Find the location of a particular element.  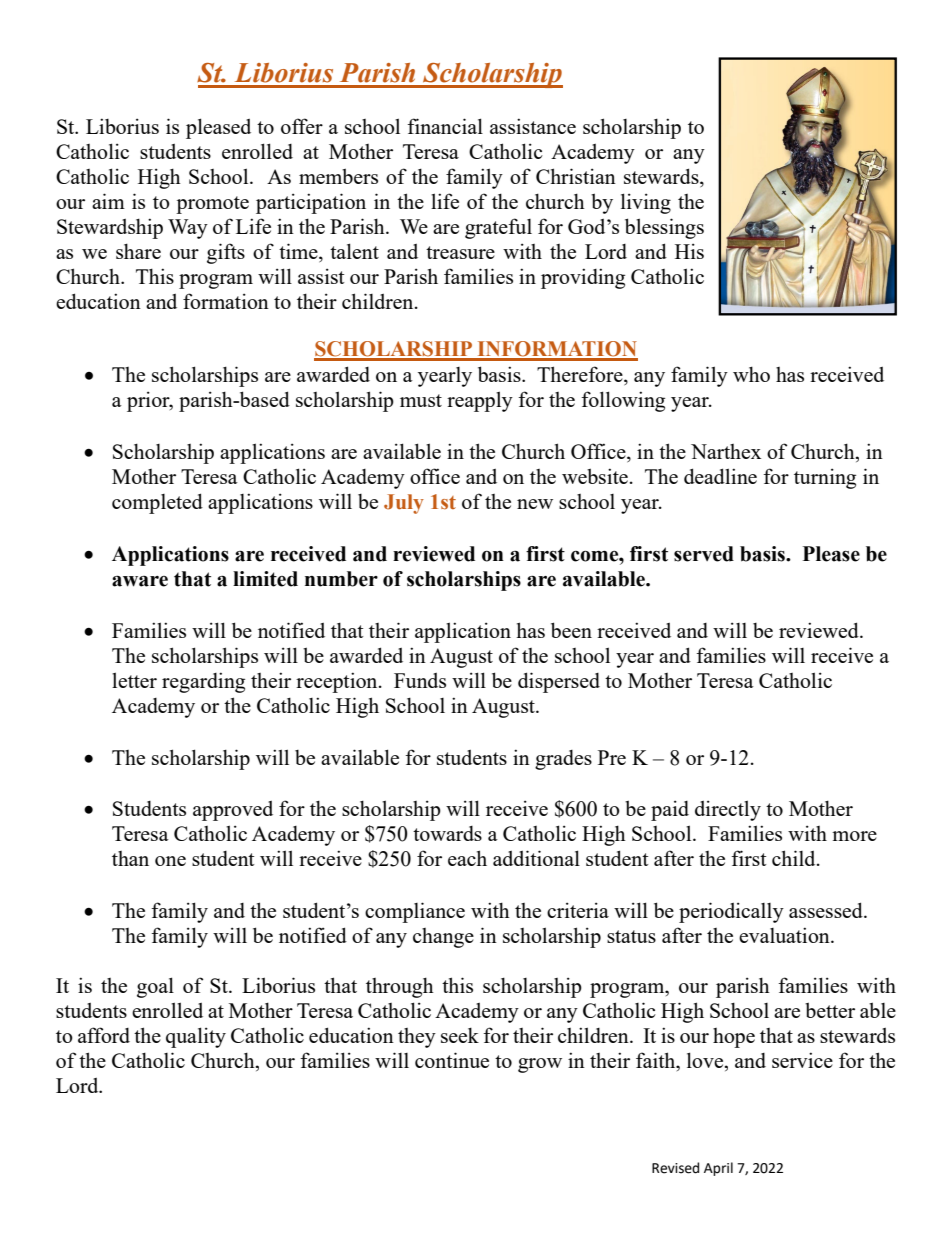

each is located at coordinates (467, 858).
